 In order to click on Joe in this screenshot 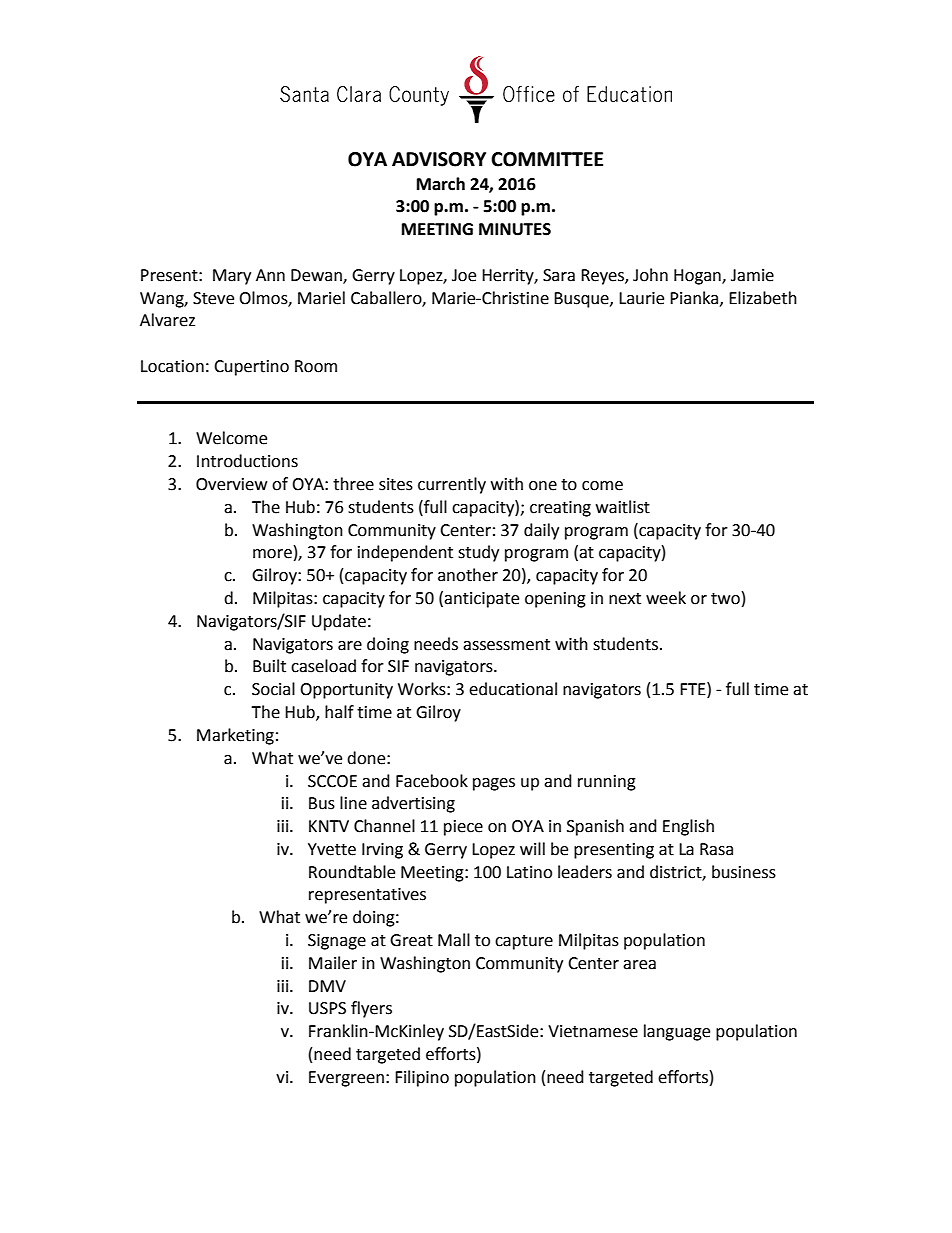, I will do `click(464, 275)`.
